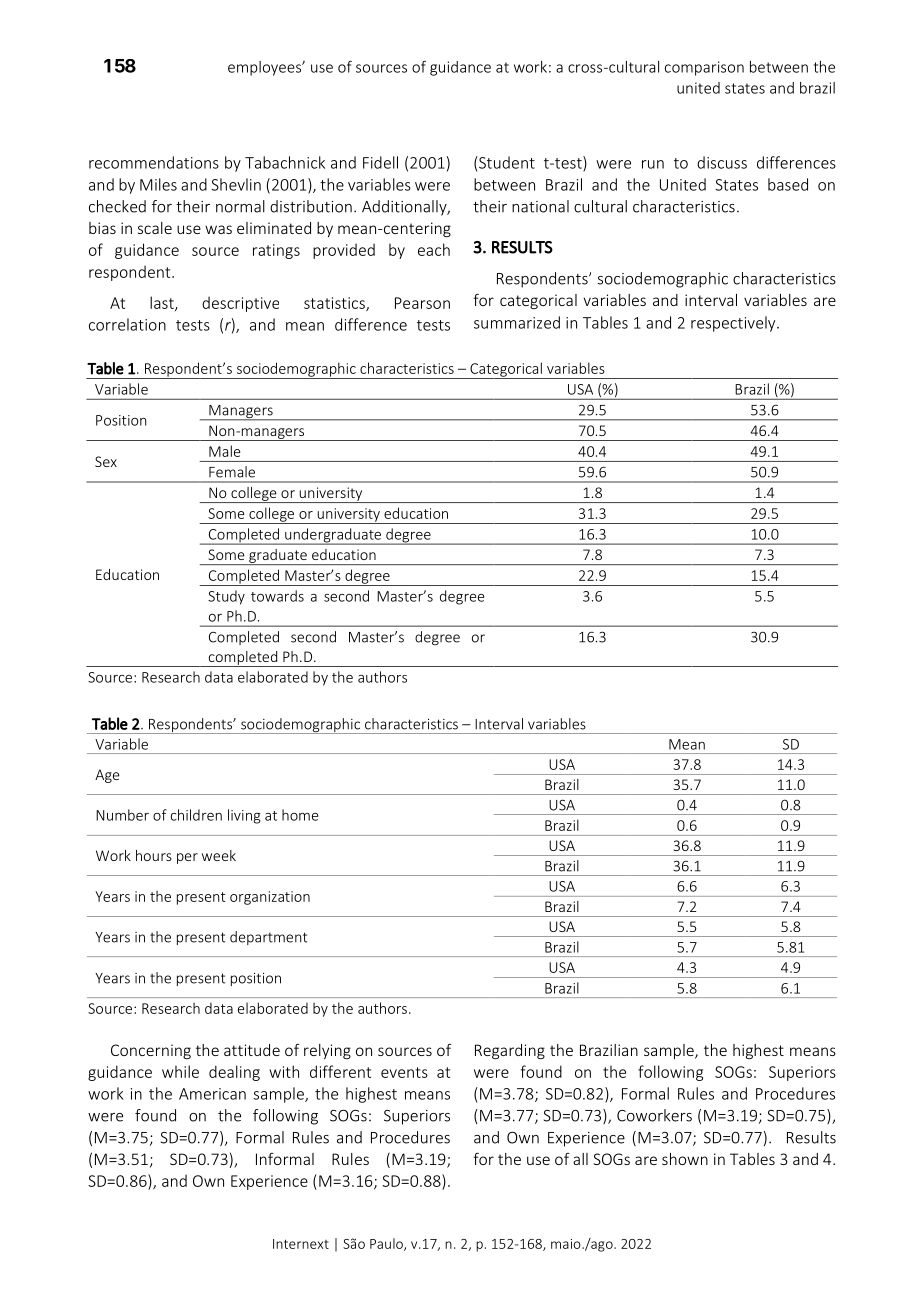 The height and width of the image is (1308, 924). What do you see at coordinates (277, 596) in the image?
I see `towards` at bounding box center [277, 596].
